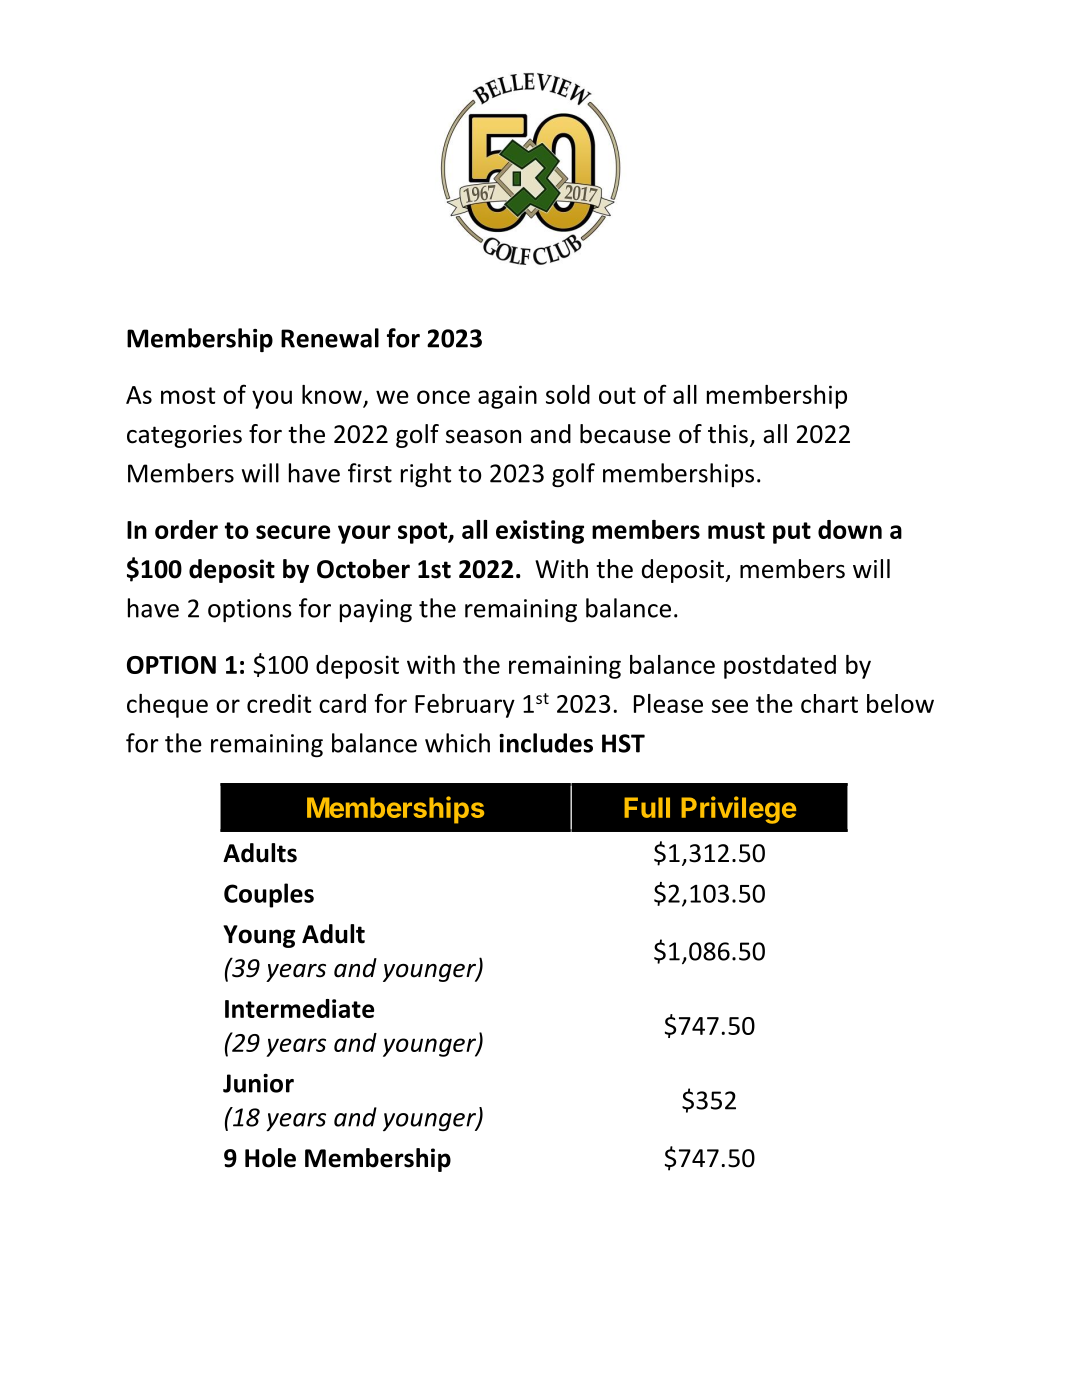 This page has width=1068, height=1381. Describe the element at coordinates (269, 895) in the page. I see `Couples` at that location.
